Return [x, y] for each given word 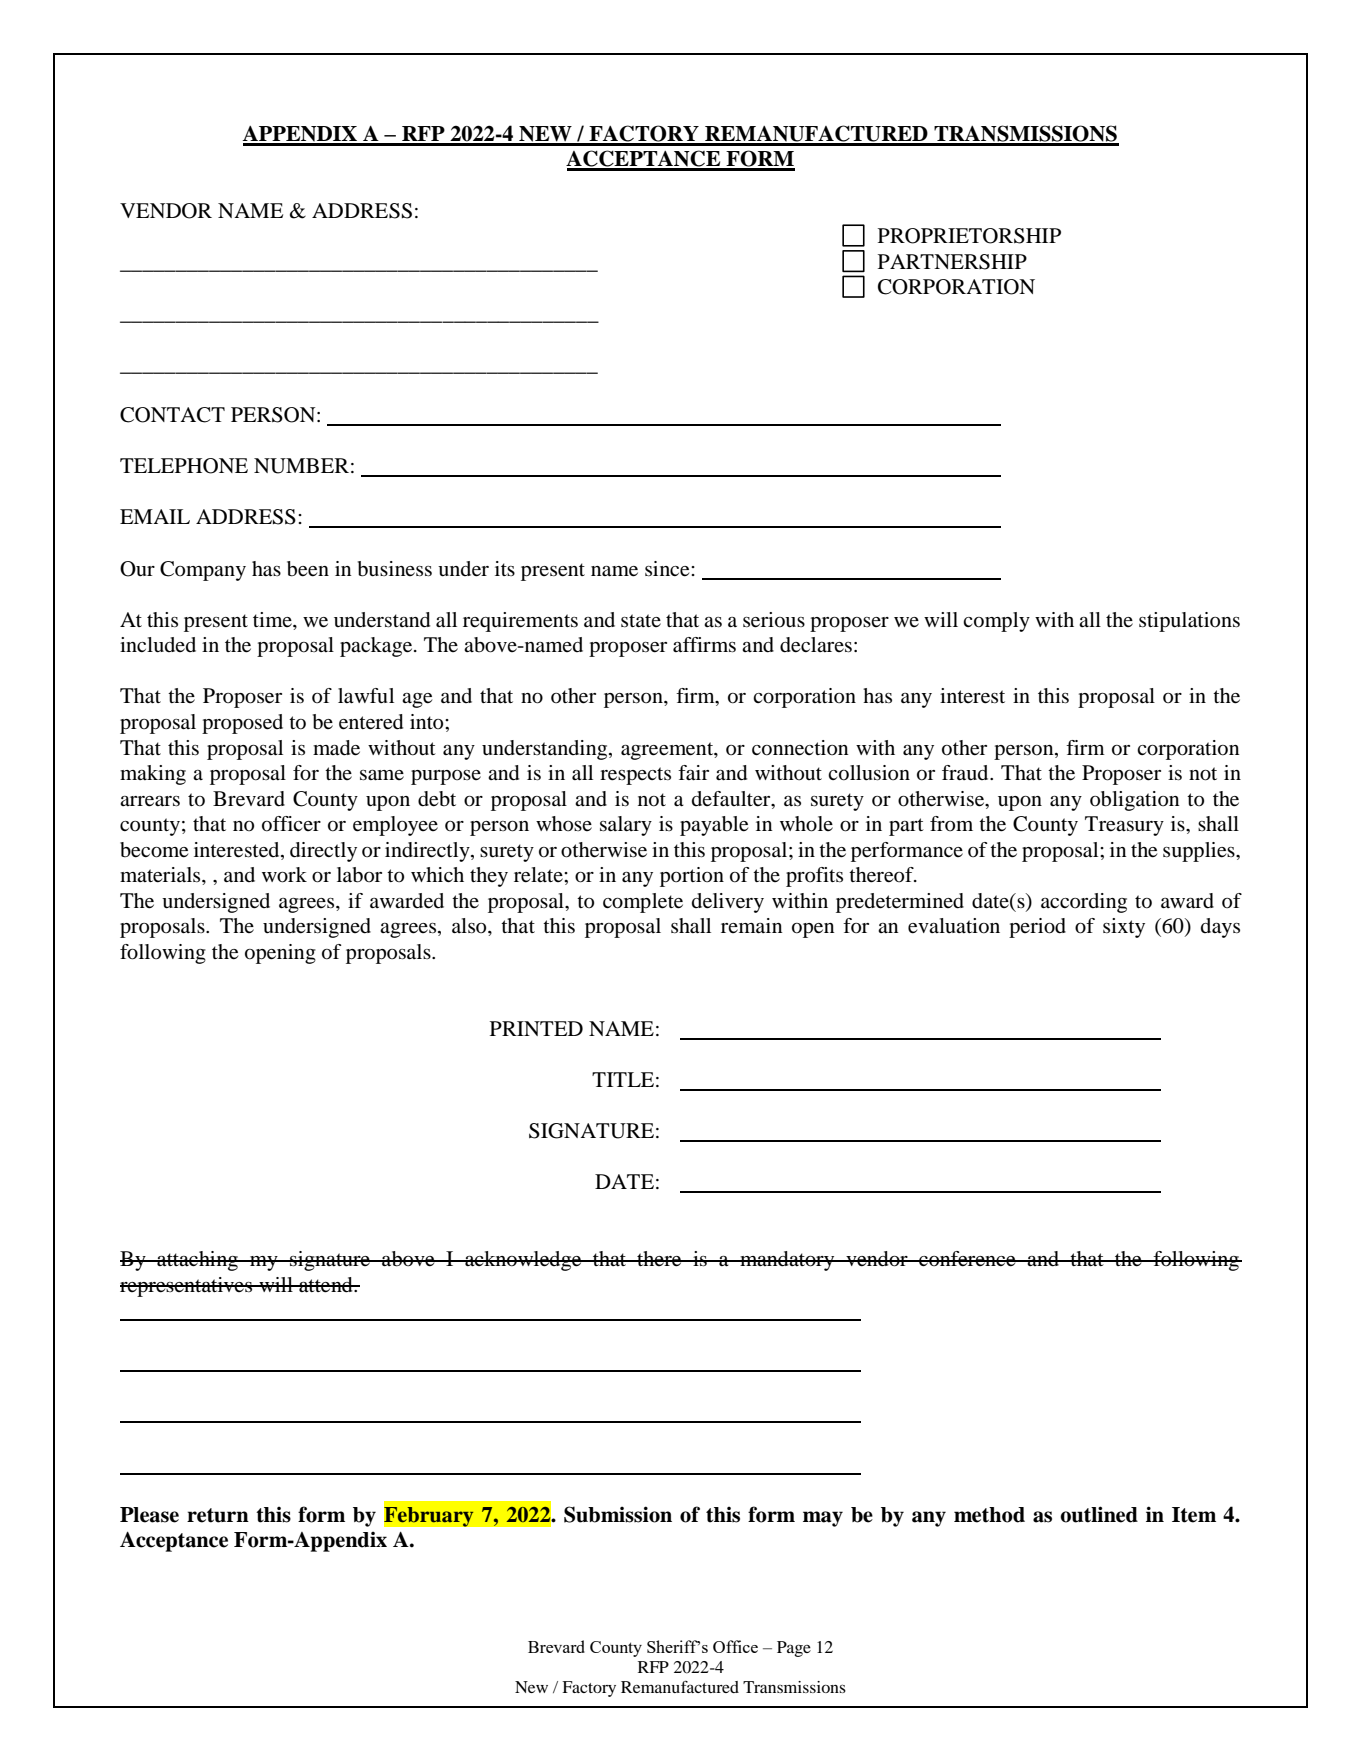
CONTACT [172, 415]
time [273, 619]
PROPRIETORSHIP [969, 236]
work [284, 875]
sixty [1124, 928]
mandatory [787, 1261]
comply [996, 622]
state [641, 620]
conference [967, 1259]
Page [794, 1649]
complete [643, 903]
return [218, 1515]
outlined [1099, 1514]
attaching [197, 1261]
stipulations [1189, 622]
